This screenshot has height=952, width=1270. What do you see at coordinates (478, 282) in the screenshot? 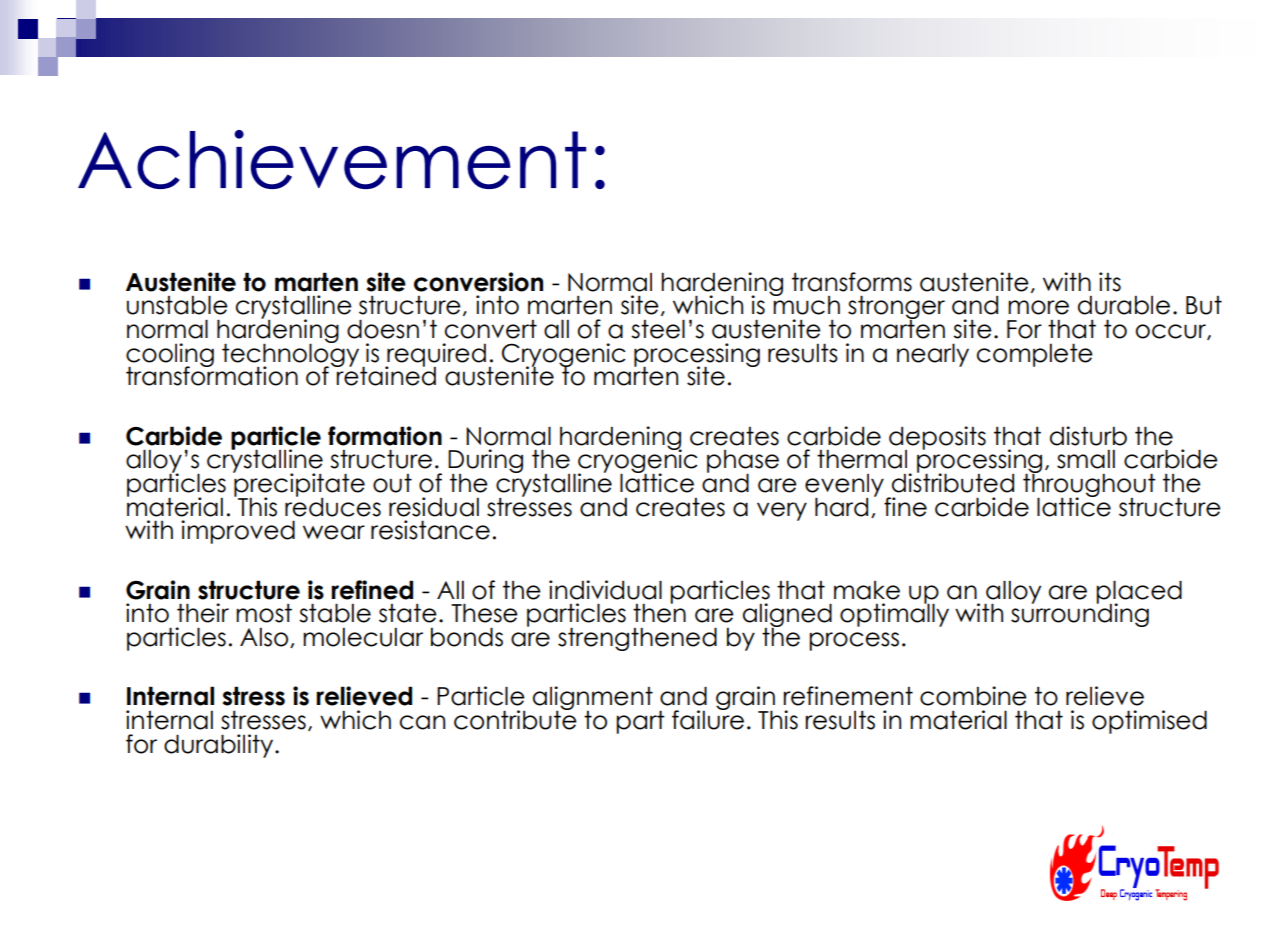
I see `conversion` at bounding box center [478, 282].
